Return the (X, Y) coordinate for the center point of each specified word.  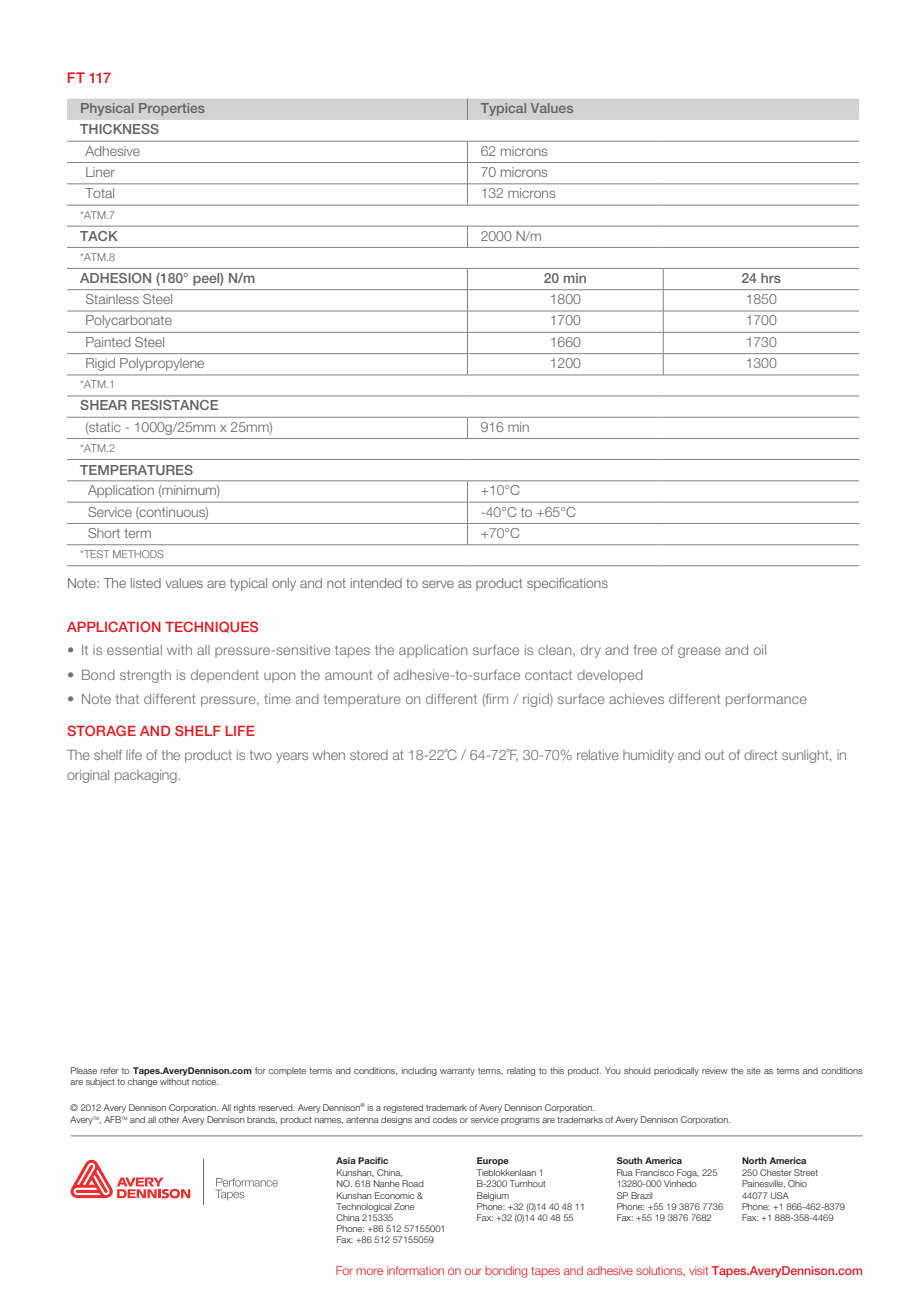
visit (698, 1270)
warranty (457, 1072)
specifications (567, 584)
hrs (771, 278)
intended (376, 583)
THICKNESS (119, 129)
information (415, 1270)
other (169, 1119)
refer (109, 1070)
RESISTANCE (175, 405)
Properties (172, 109)
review (715, 1070)
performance (766, 700)
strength (145, 676)
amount (349, 675)
